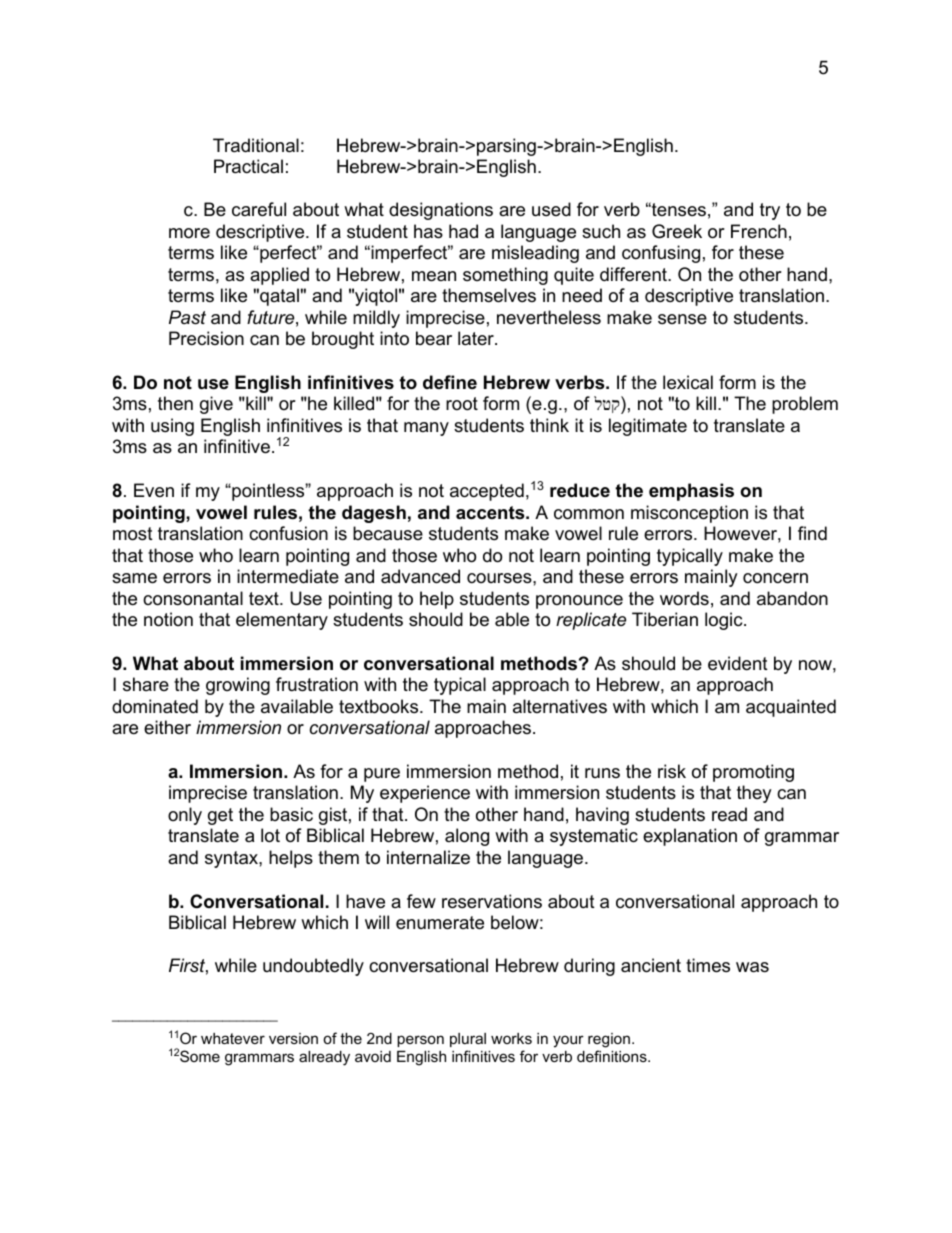 This screenshot has height=1233, width=952. Describe the element at coordinates (154, 490) in the screenshot. I see `Even` at that location.
